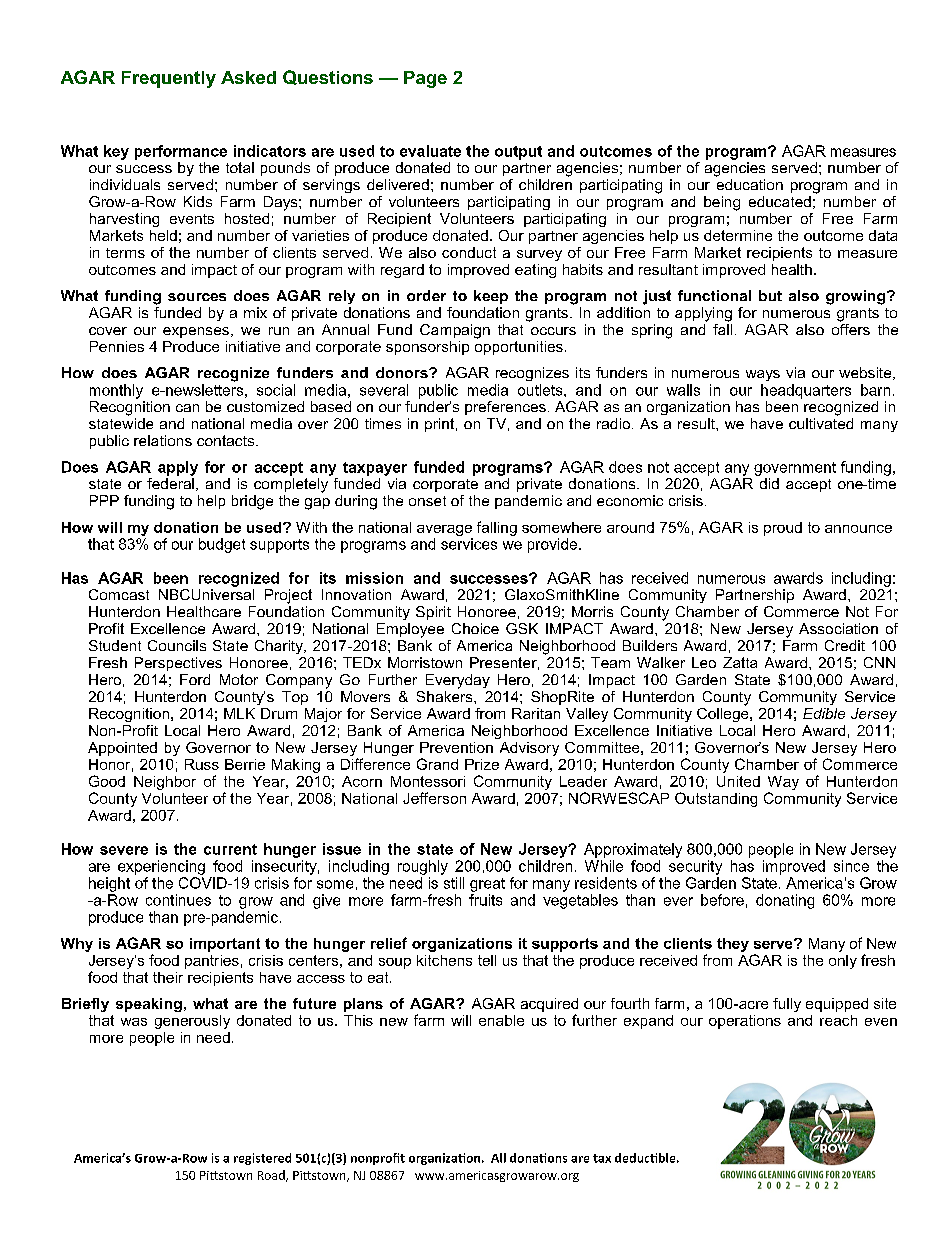 This image has height=1233, width=952. Describe the element at coordinates (838, 628) in the image. I see `Association` at that location.
